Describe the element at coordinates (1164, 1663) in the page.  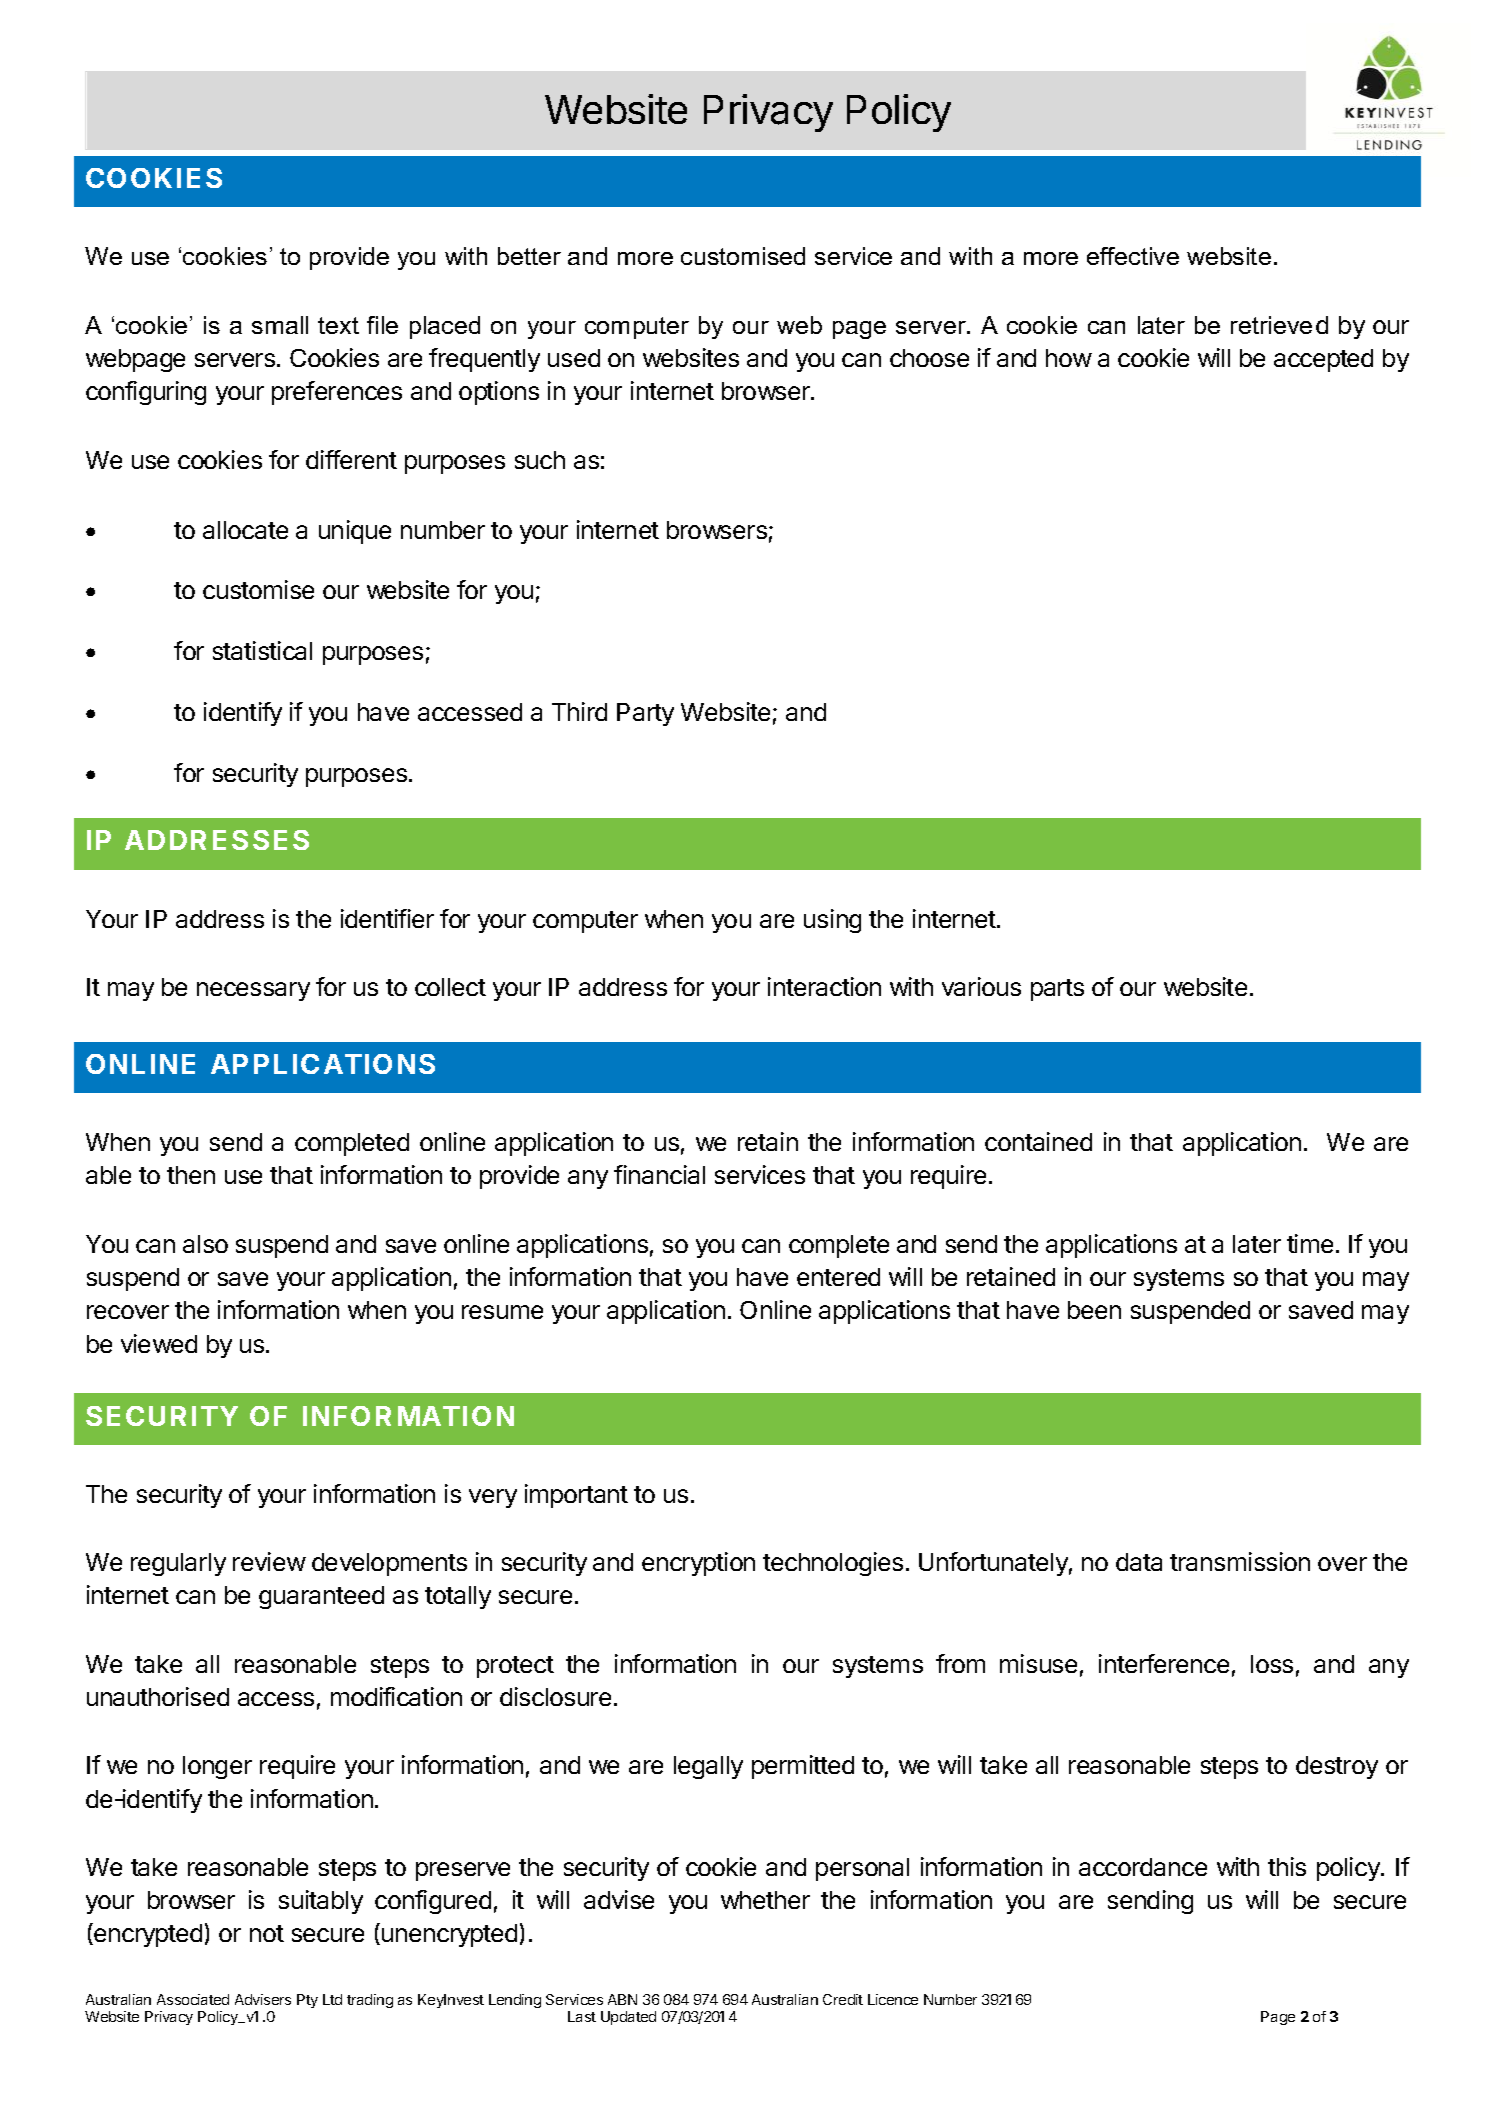
I see `interference` at that location.
